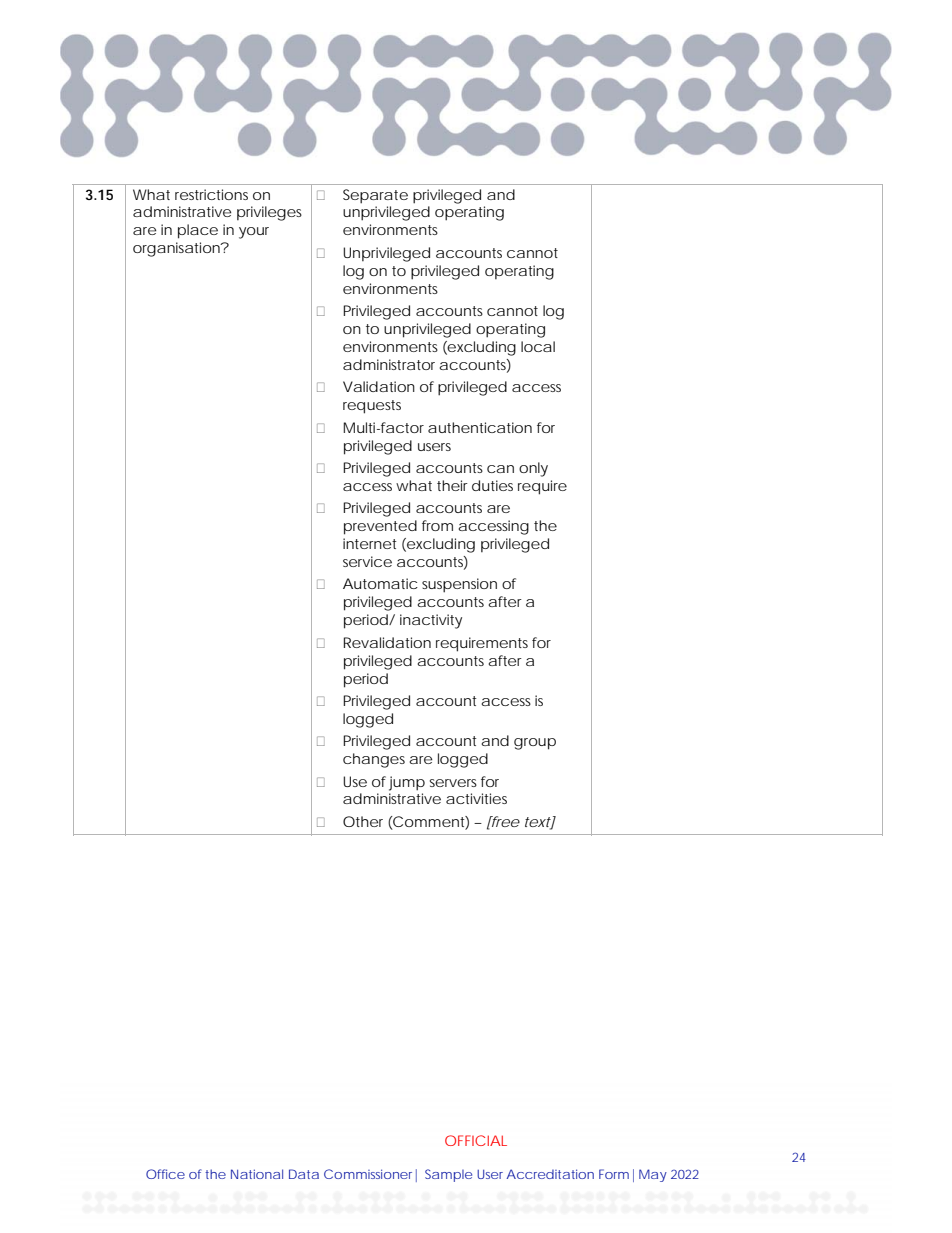 The height and width of the screenshot is (1233, 952). Describe the element at coordinates (476, 1140) in the screenshot. I see `OFFICIAL` at that location.
